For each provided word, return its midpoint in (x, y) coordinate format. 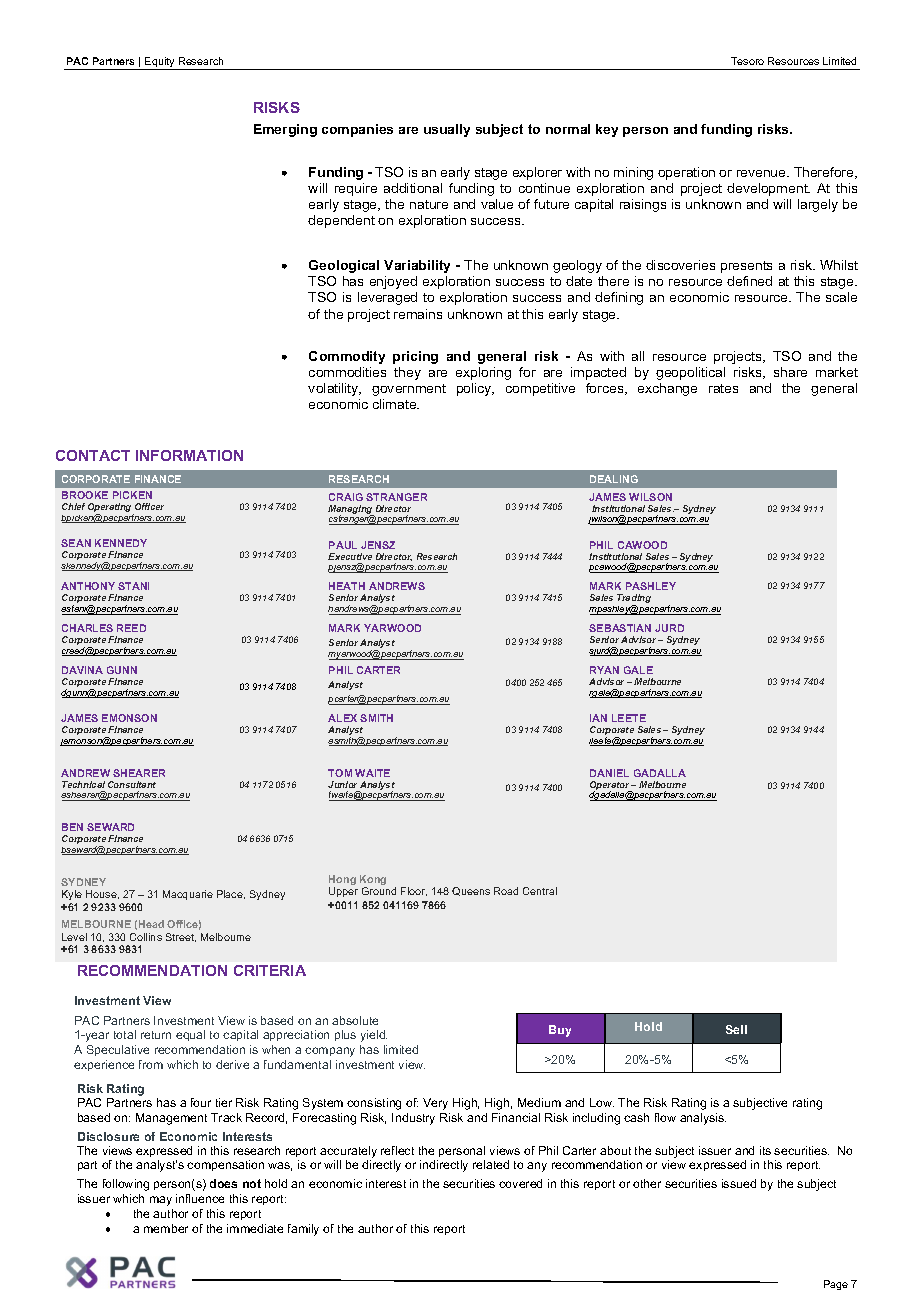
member (166, 1228)
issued (739, 1183)
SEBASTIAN (620, 628)
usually (447, 130)
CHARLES (87, 628)
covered (520, 1183)
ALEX (342, 718)
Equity (160, 63)
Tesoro (747, 61)
